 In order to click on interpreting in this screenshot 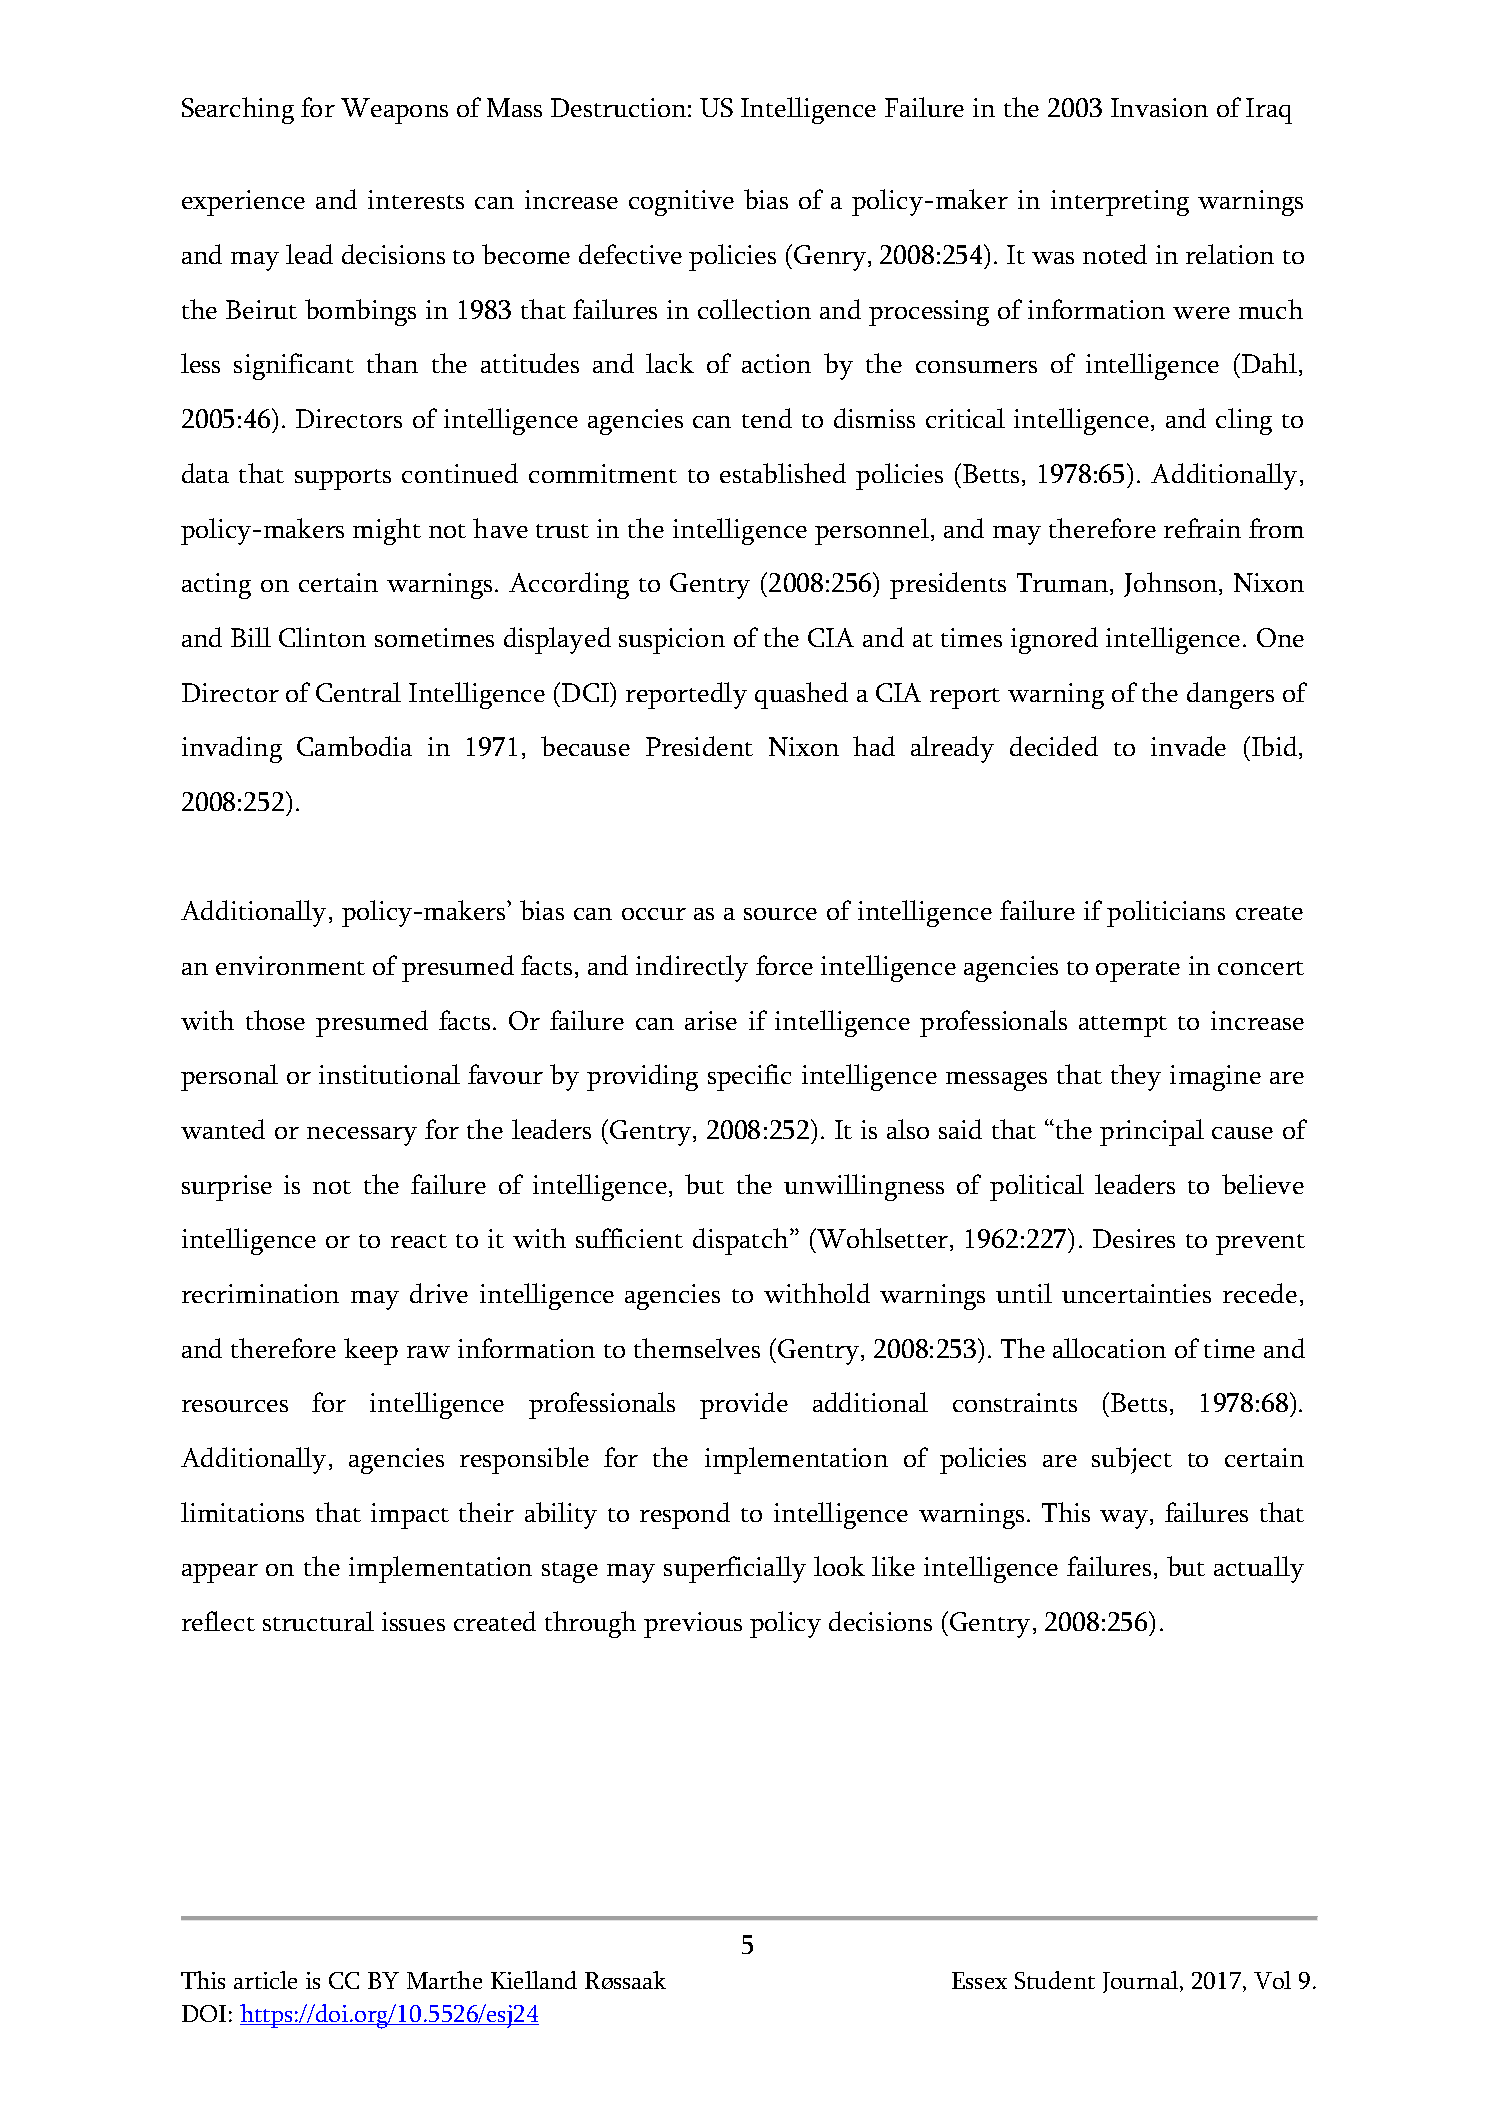, I will do `click(1120, 203)`.
